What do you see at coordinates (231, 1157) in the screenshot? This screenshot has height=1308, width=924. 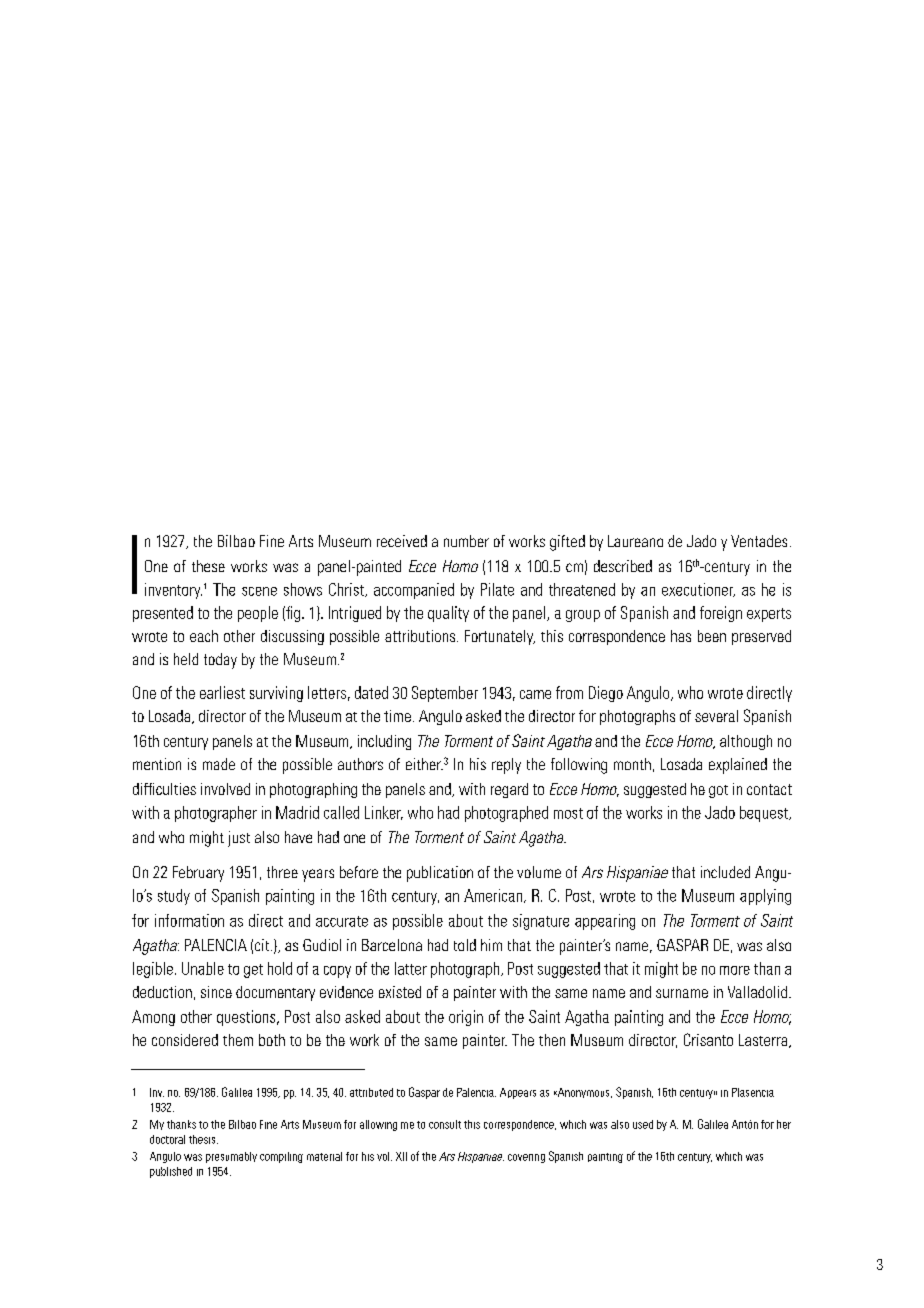 I see `presumably` at bounding box center [231, 1157].
